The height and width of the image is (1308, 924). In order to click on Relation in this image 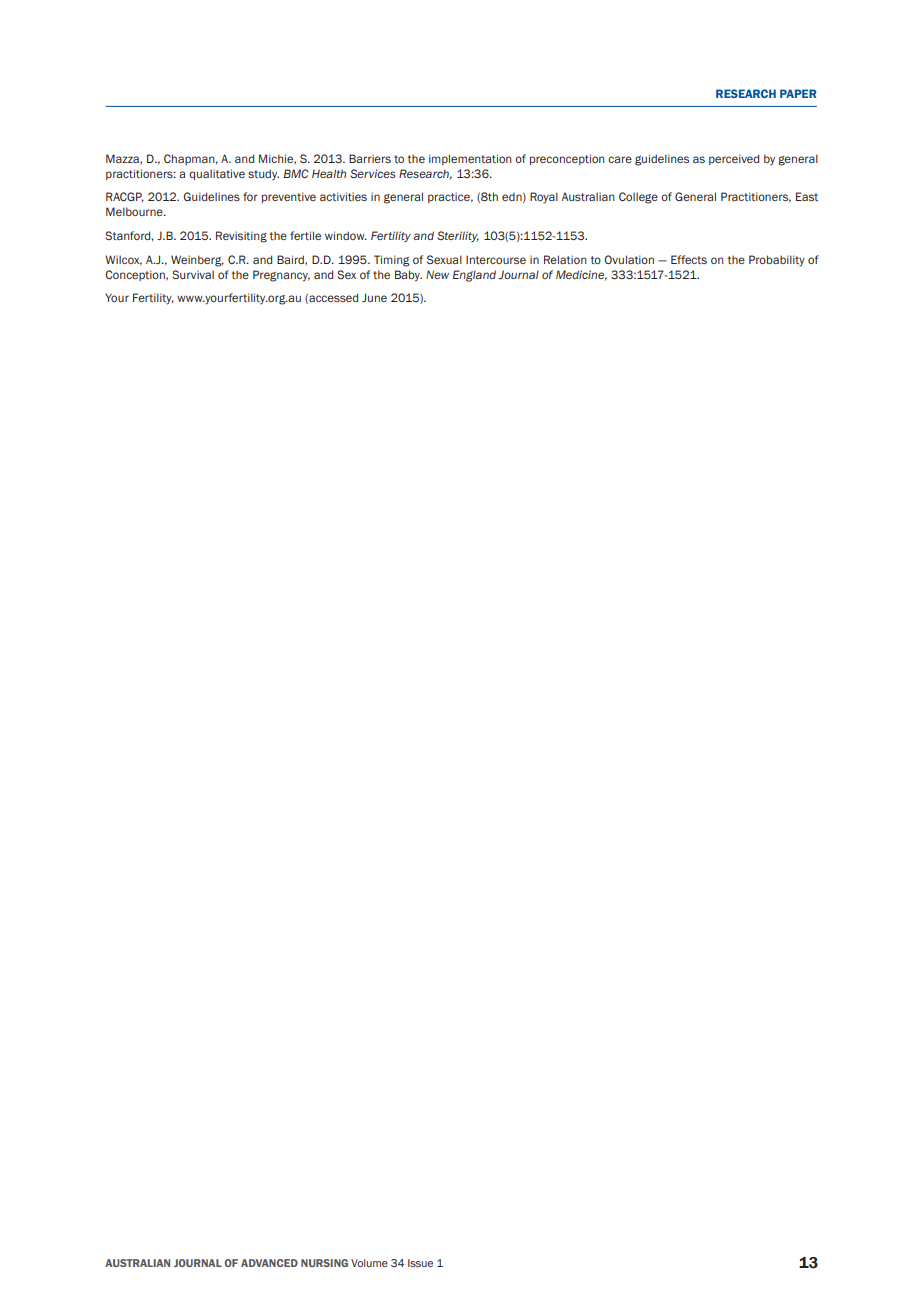, I will do `click(565, 259)`.
